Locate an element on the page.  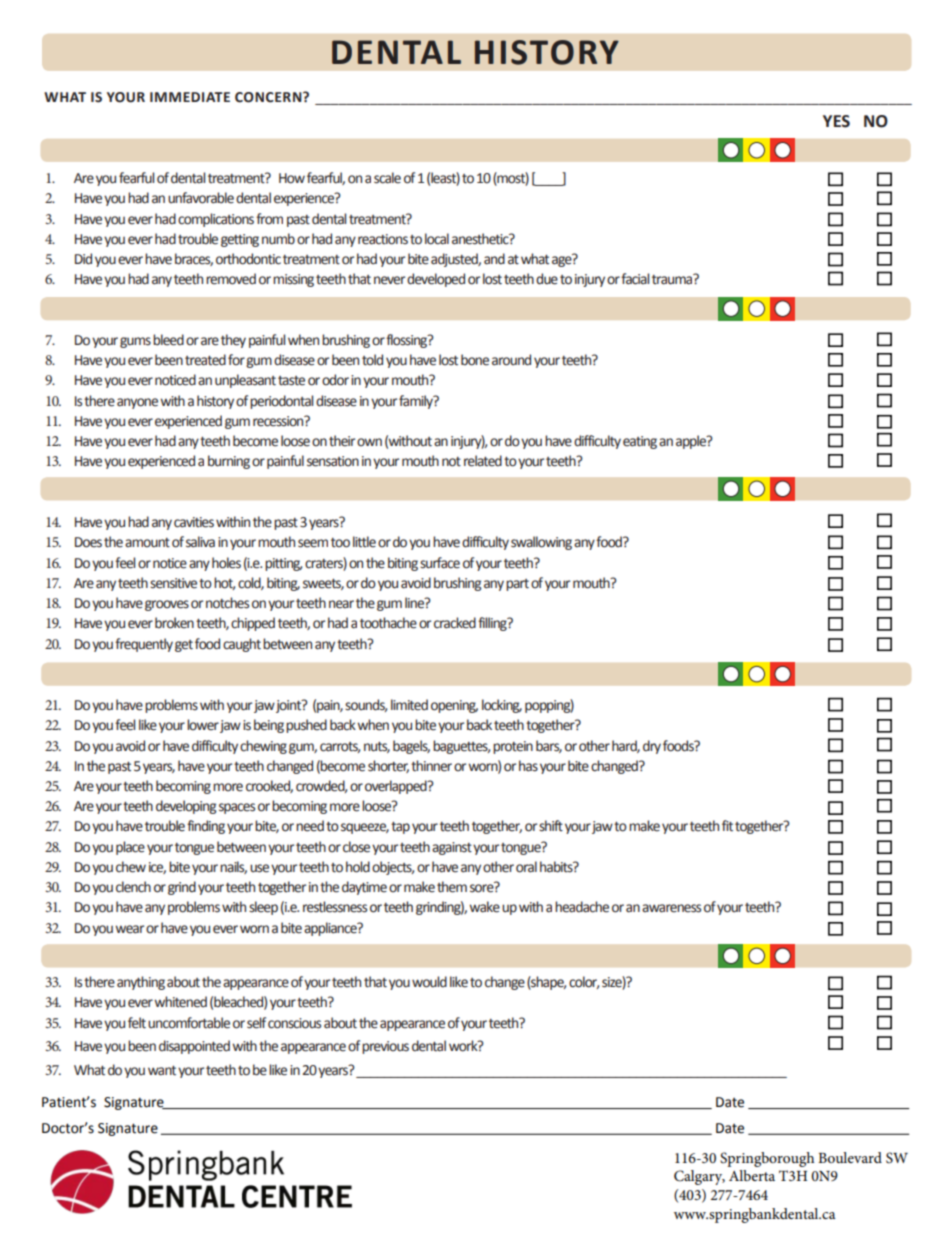
local is located at coordinates (437, 239).
